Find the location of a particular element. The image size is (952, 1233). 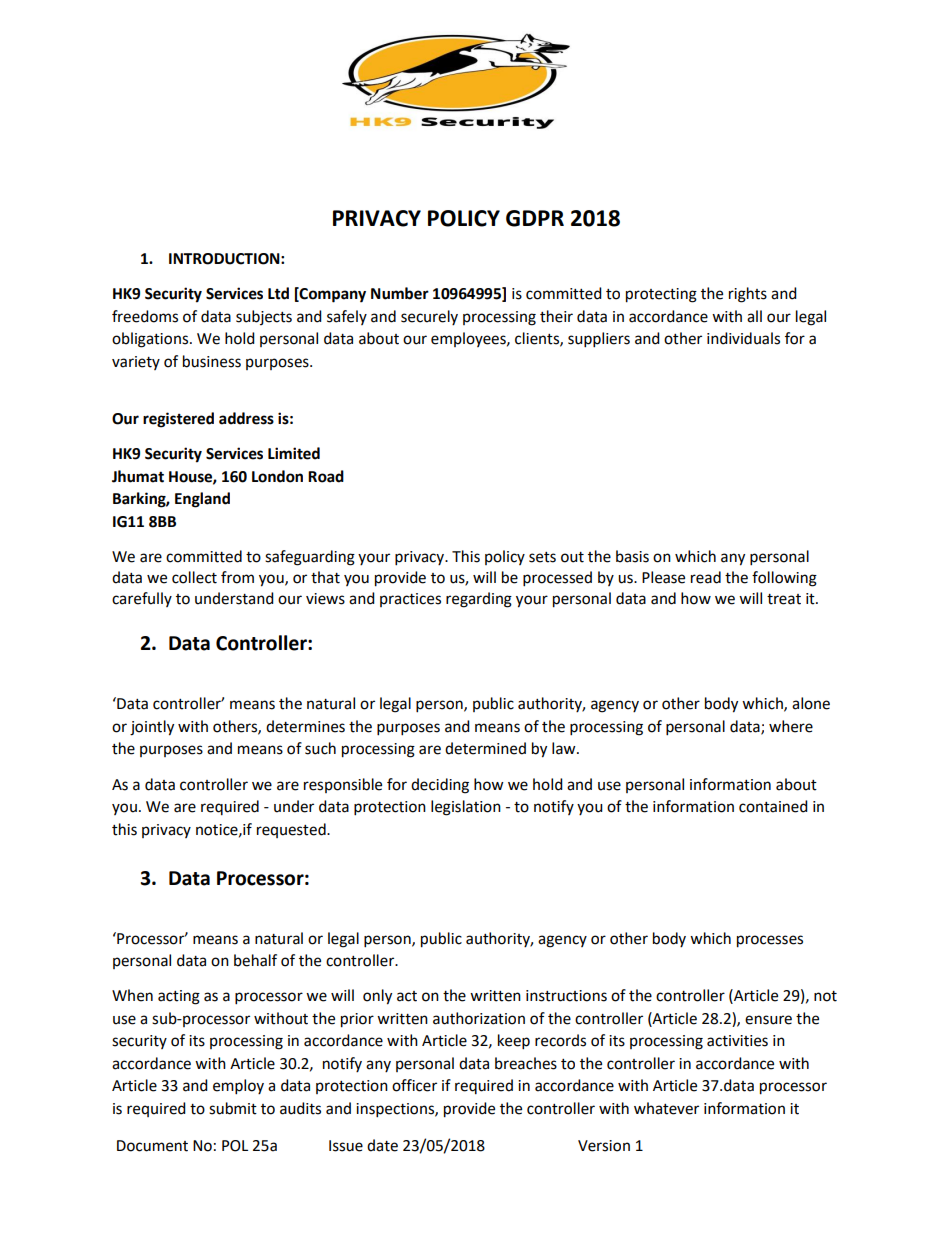

jointly is located at coordinates (152, 728).
